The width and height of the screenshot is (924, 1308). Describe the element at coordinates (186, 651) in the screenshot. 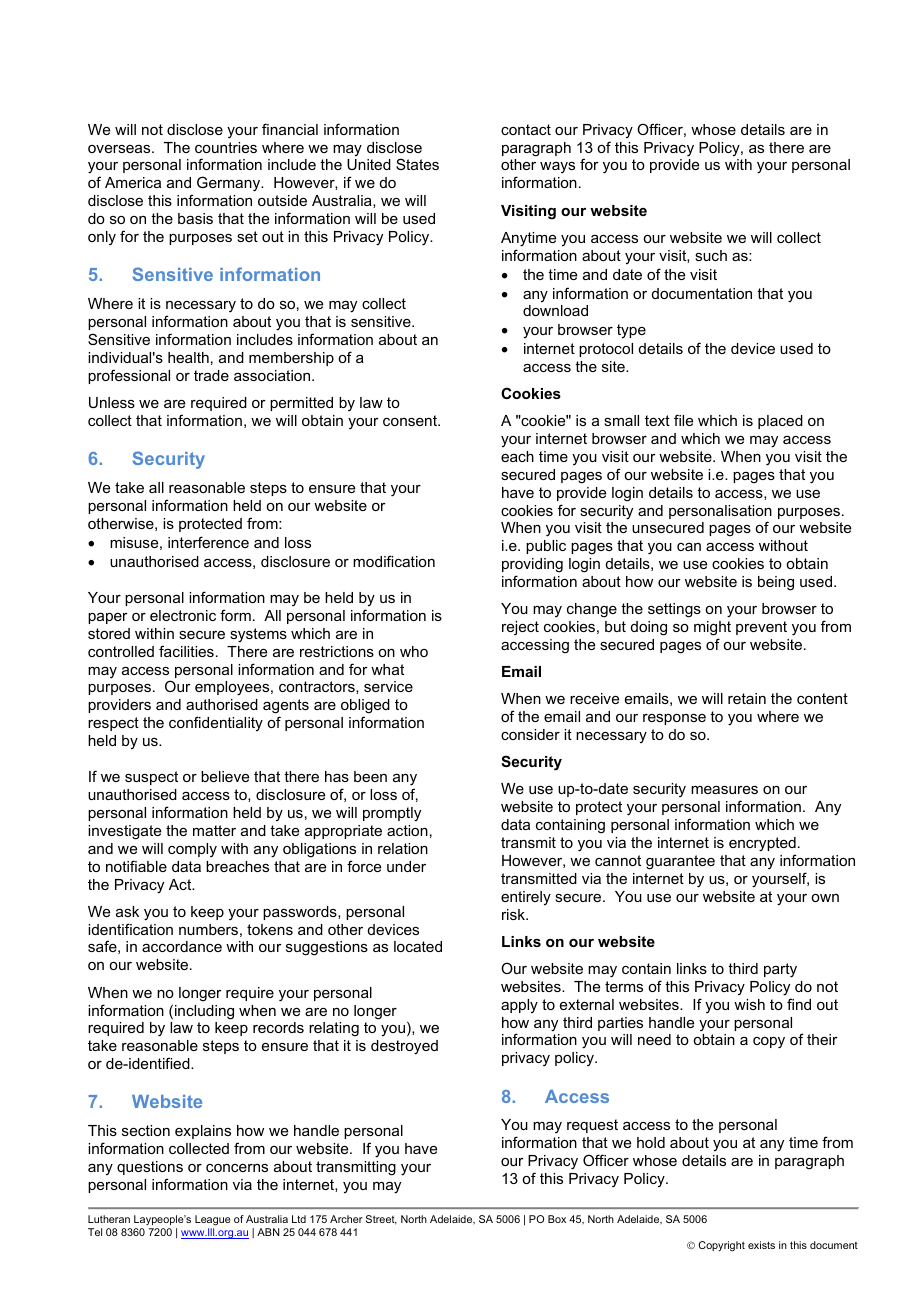

I see `facilities` at that location.
